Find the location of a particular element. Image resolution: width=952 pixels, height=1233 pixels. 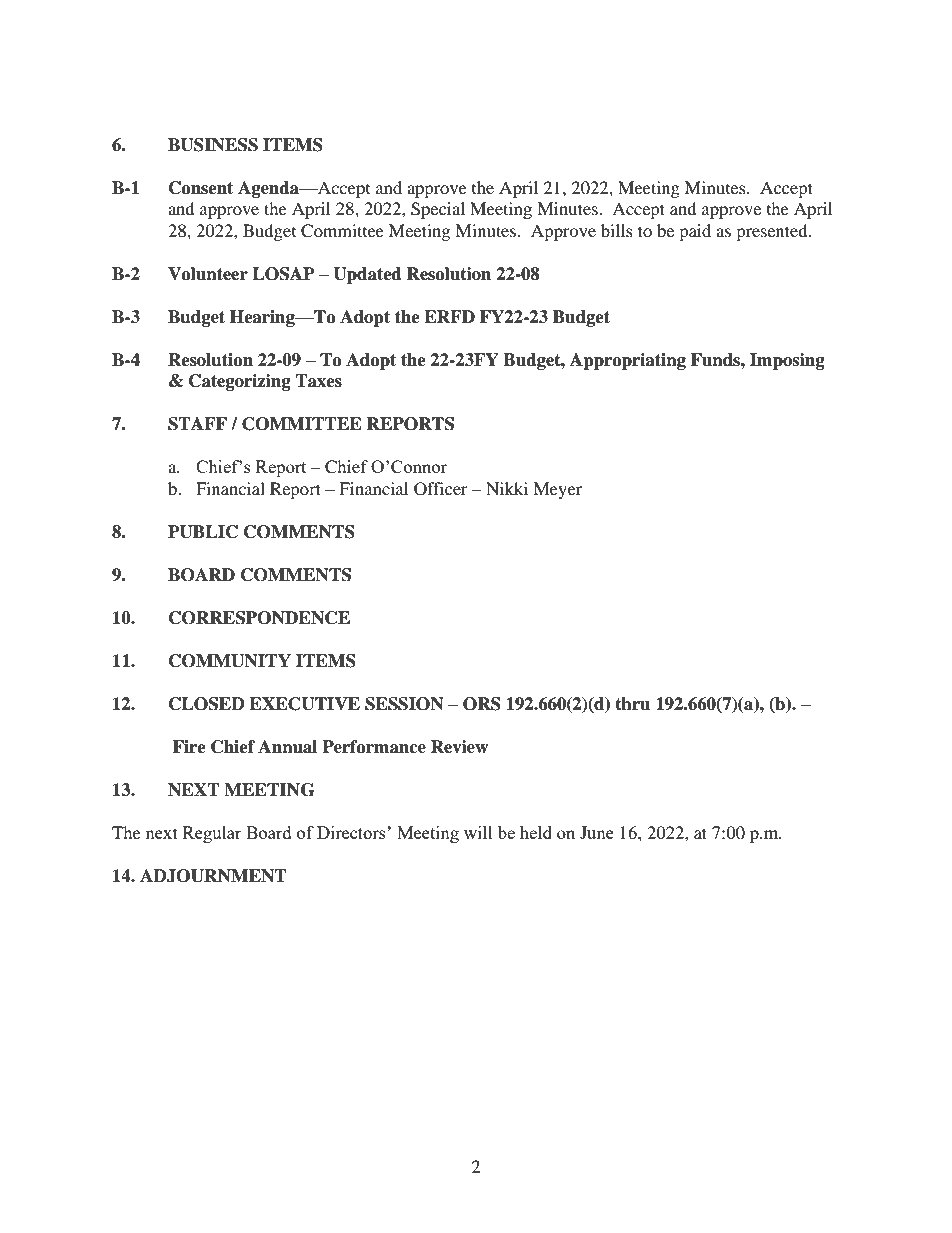

Officer is located at coordinates (441, 489).
